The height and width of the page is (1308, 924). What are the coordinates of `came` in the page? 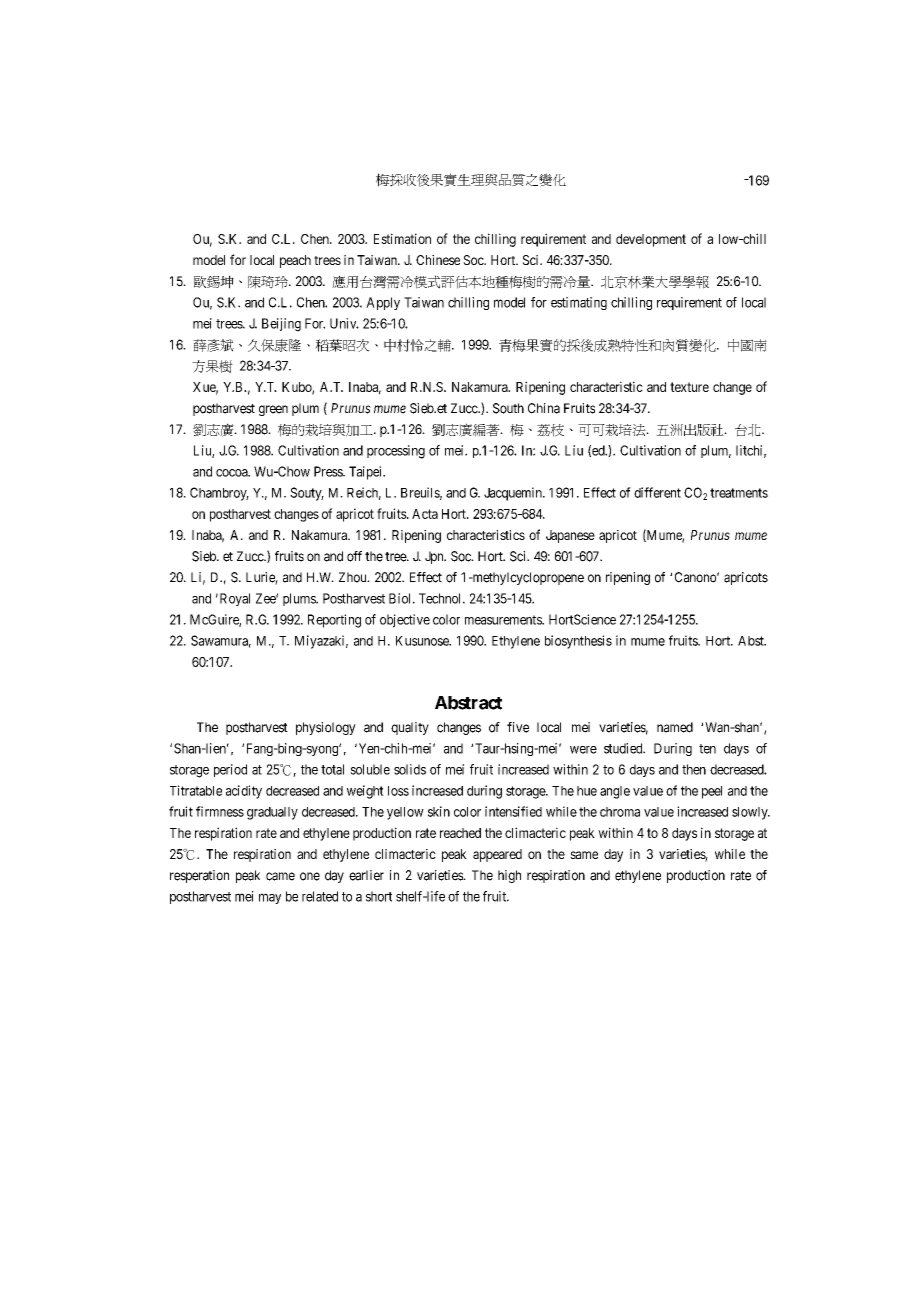 It's located at (280, 876).
